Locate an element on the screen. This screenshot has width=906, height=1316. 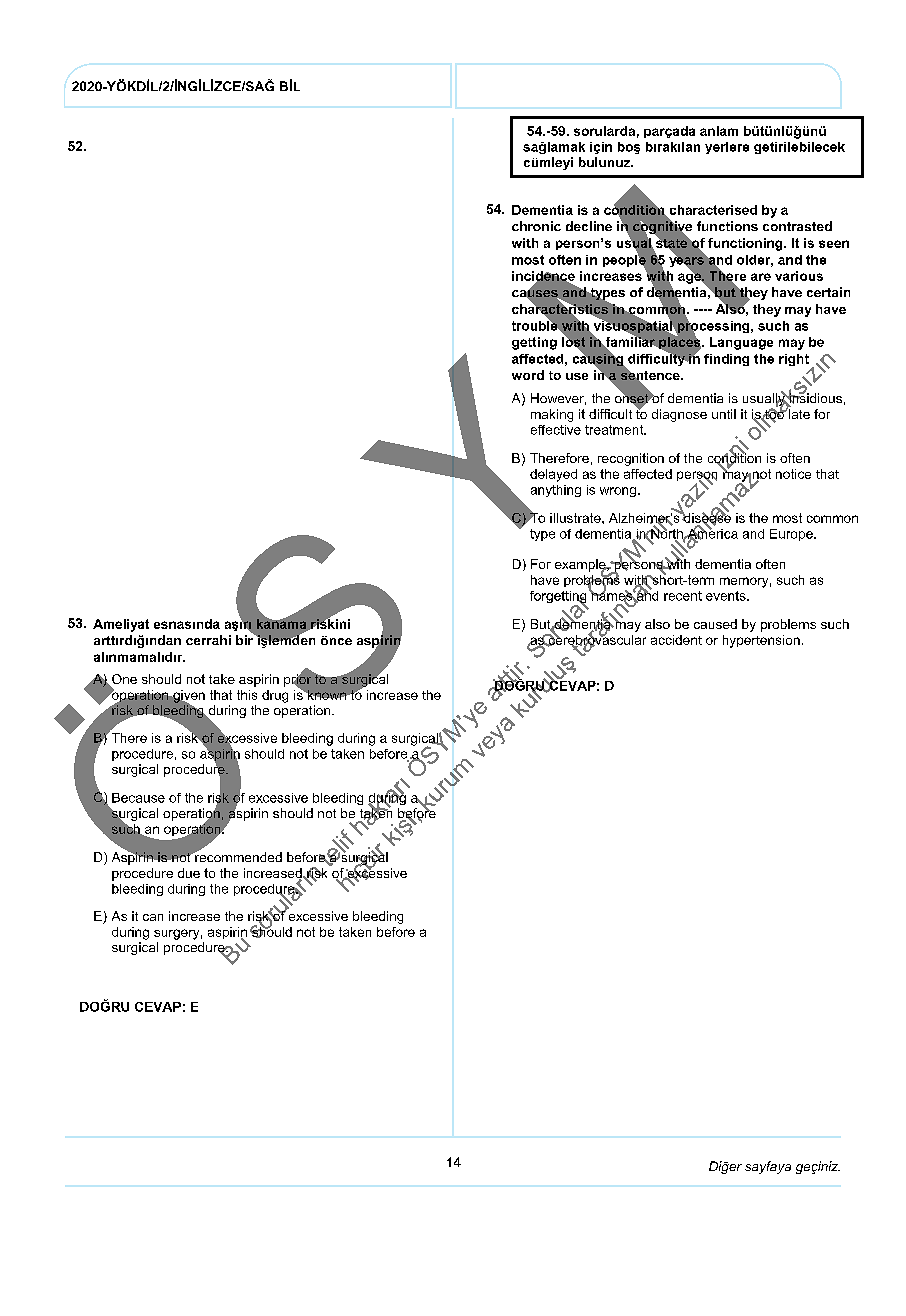
functions is located at coordinates (727, 226).
